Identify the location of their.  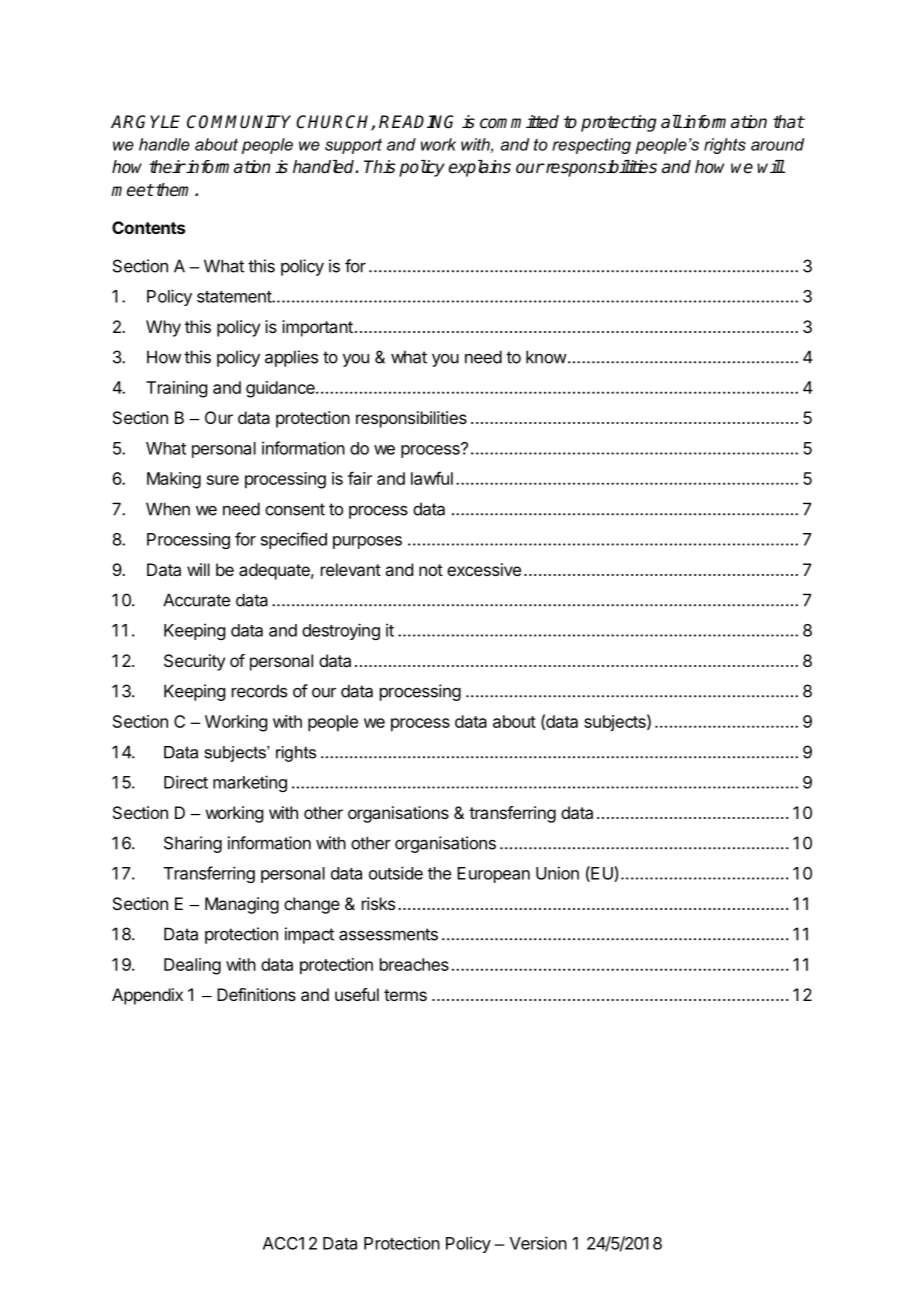
(167, 167).
